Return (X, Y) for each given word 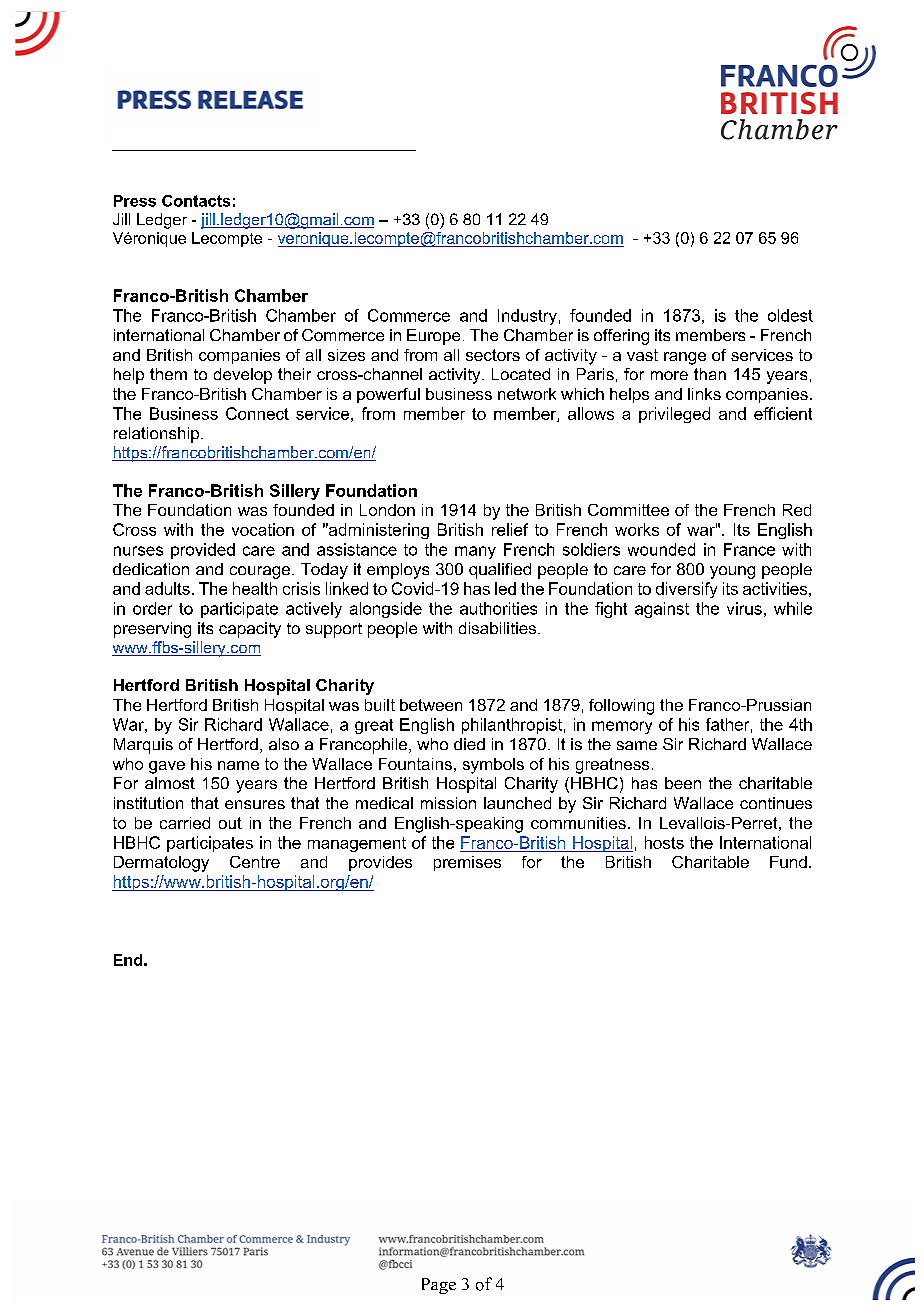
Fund (788, 862)
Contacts (196, 201)
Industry (527, 317)
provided (203, 551)
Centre (255, 862)
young (732, 572)
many (475, 552)
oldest (790, 315)
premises (467, 863)
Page (439, 1286)
